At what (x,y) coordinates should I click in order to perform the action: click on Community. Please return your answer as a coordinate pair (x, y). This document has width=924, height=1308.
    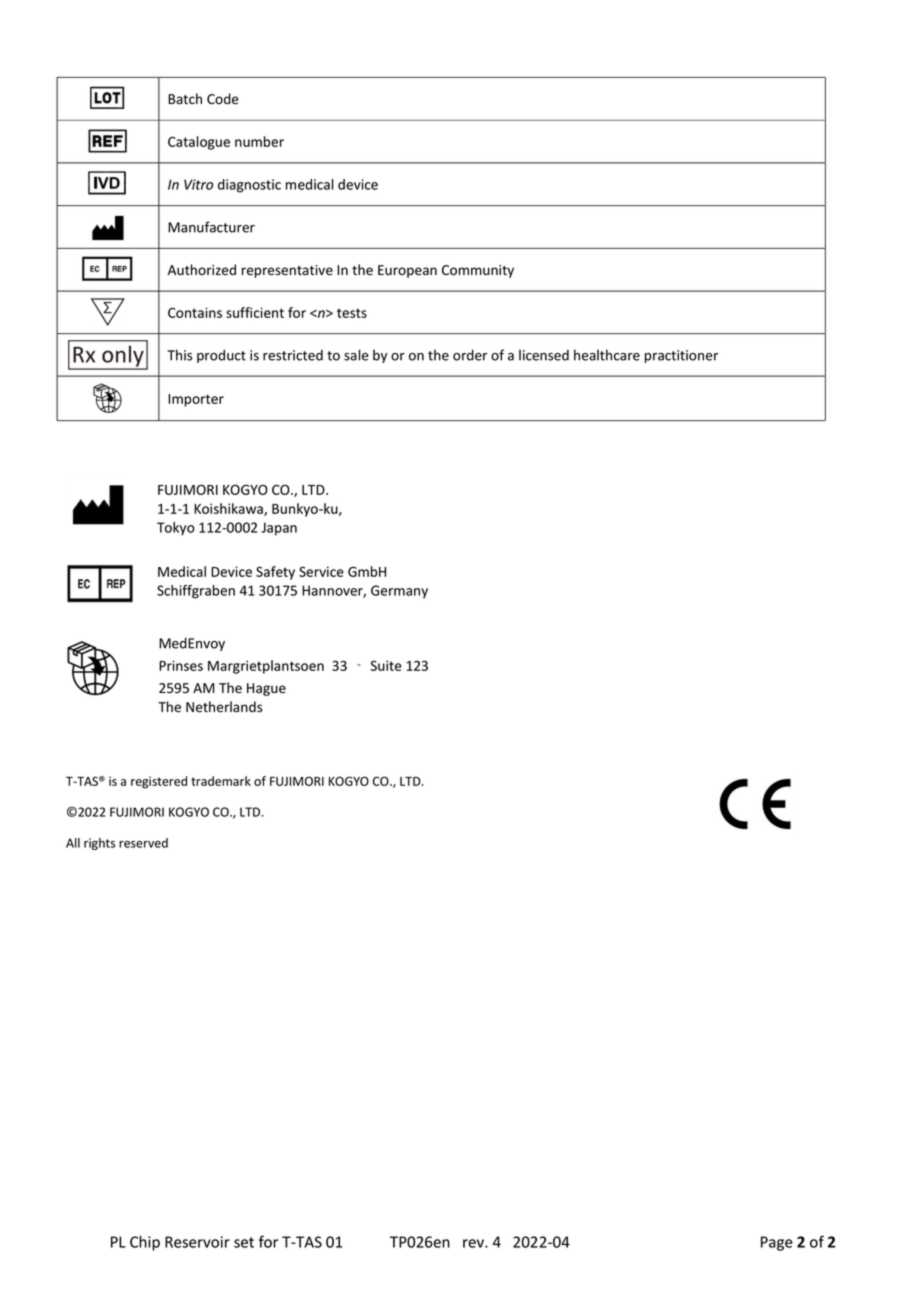
    Looking at the image, I should click on (478, 271).
